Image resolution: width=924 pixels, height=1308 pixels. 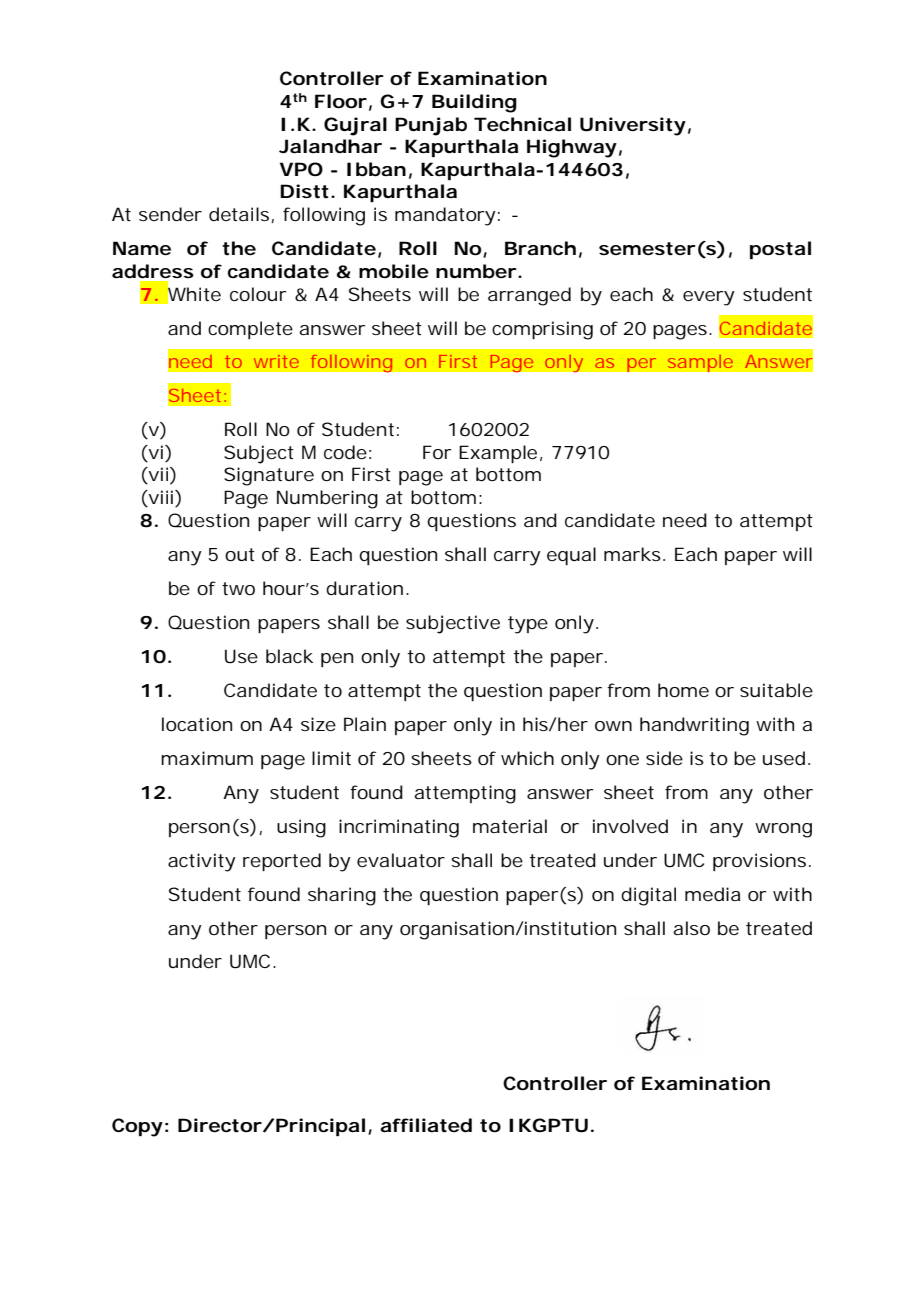 I want to click on handwriting, so click(x=694, y=726).
